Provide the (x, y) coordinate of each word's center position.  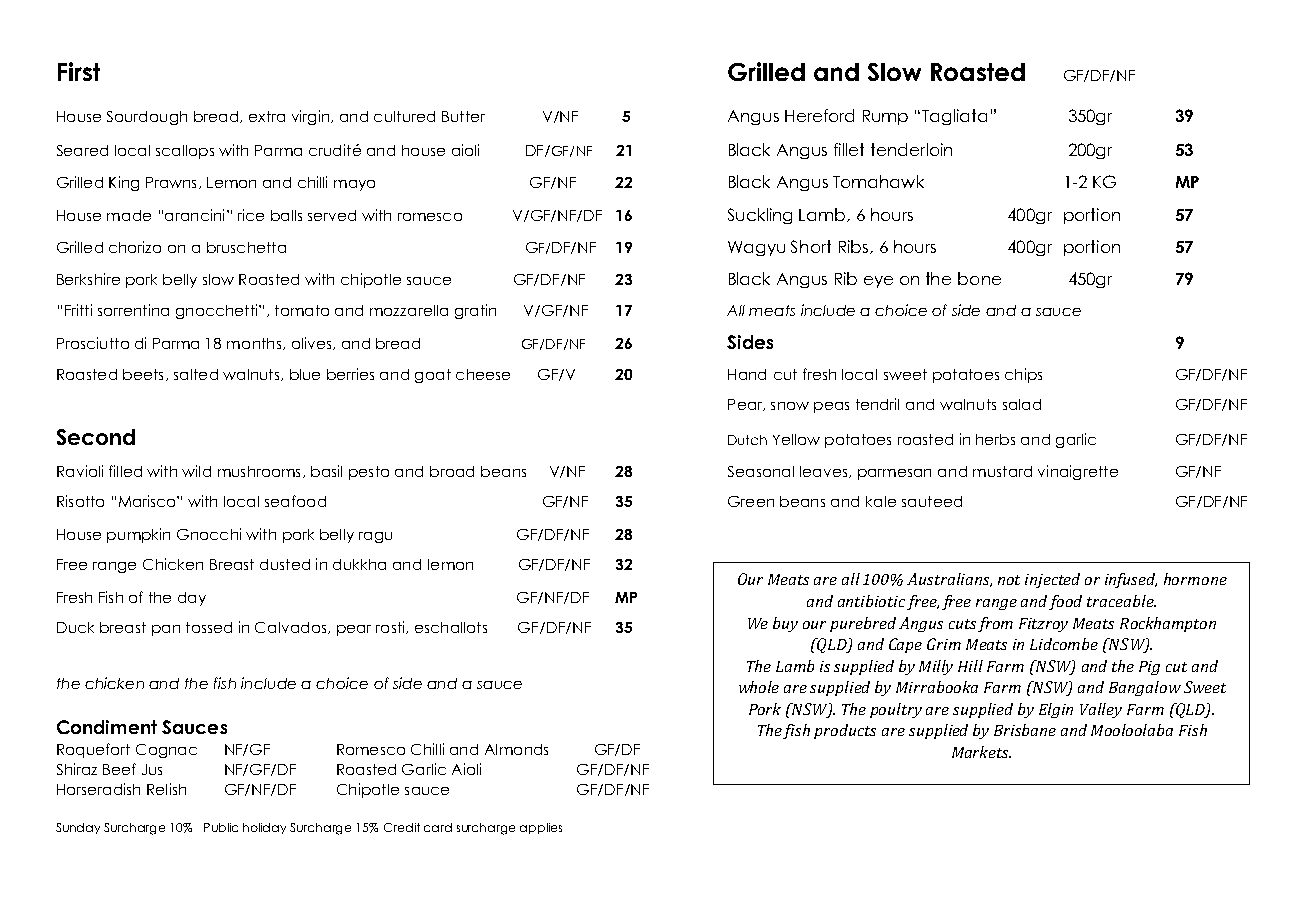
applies (541, 828)
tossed (209, 627)
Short (811, 246)
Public (221, 827)
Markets (981, 752)
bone (979, 278)
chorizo (135, 247)
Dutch (747, 440)
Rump (885, 117)
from (995, 624)
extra (267, 116)
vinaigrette (1078, 472)
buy (785, 624)
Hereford (819, 115)
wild (196, 471)
